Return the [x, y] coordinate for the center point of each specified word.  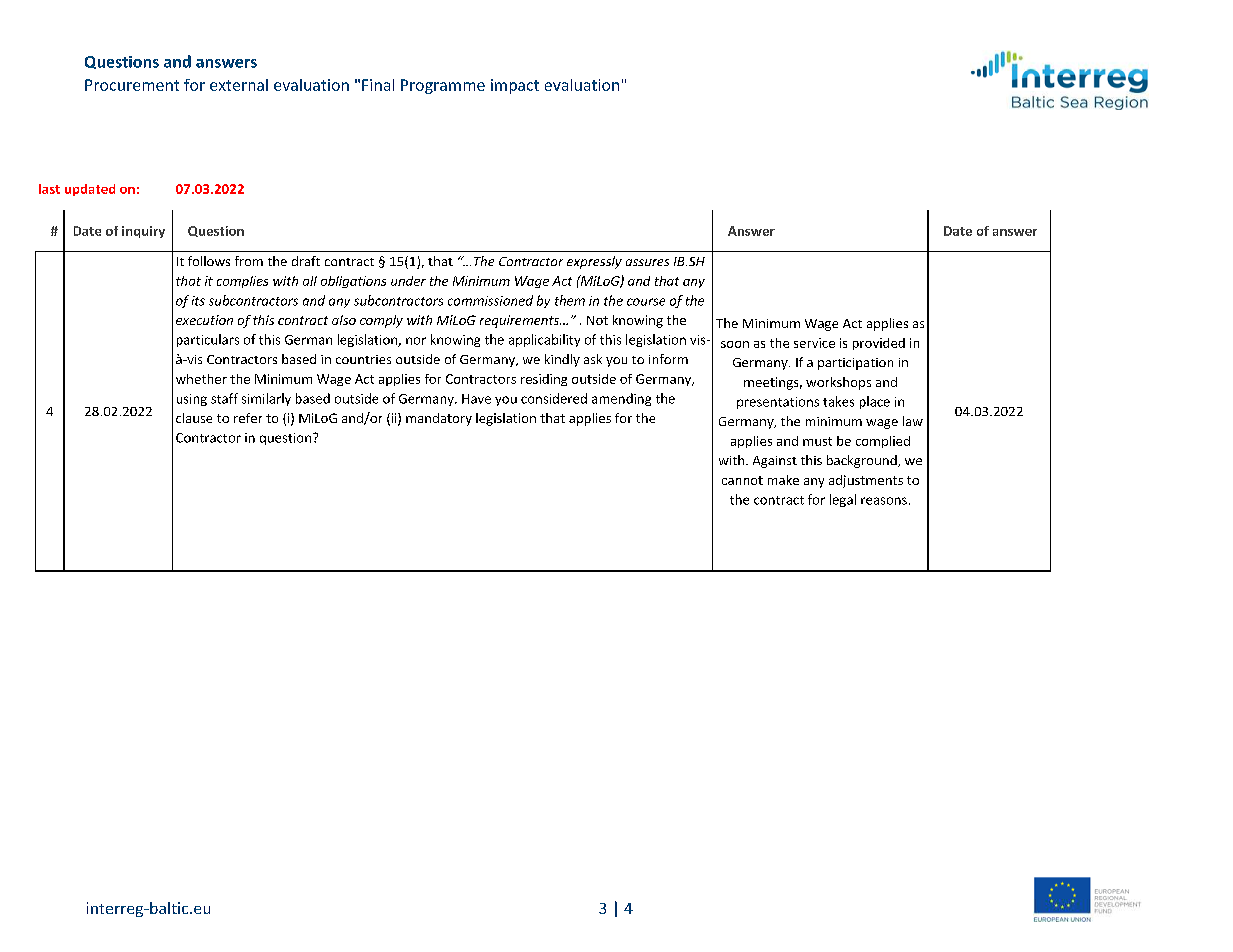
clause [194, 418]
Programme [443, 86]
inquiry [143, 232]
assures [647, 262]
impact [515, 86]
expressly [594, 262]
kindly [562, 360]
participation [855, 364]
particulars [208, 340]
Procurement [132, 85]
